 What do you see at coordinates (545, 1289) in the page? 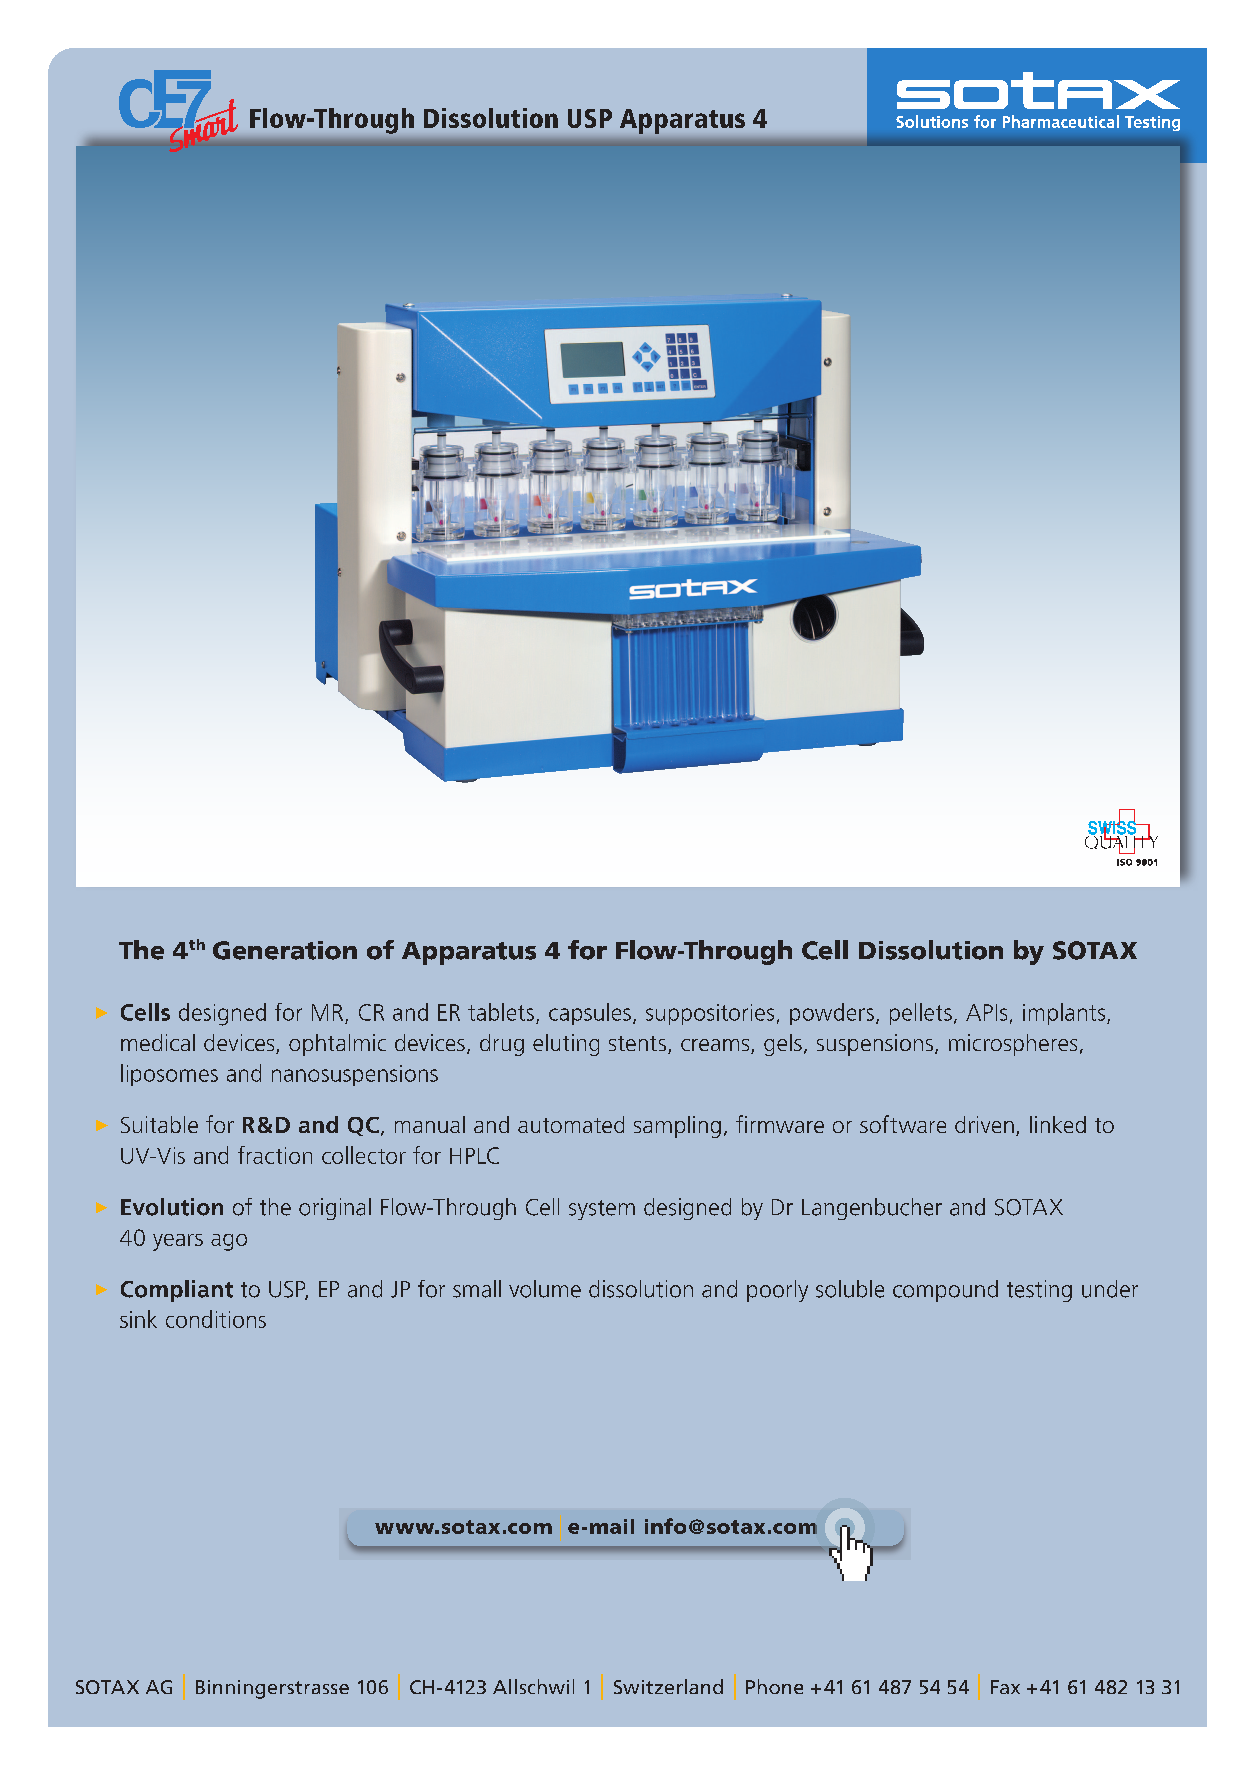
I see `volume` at bounding box center [545, 1289].
